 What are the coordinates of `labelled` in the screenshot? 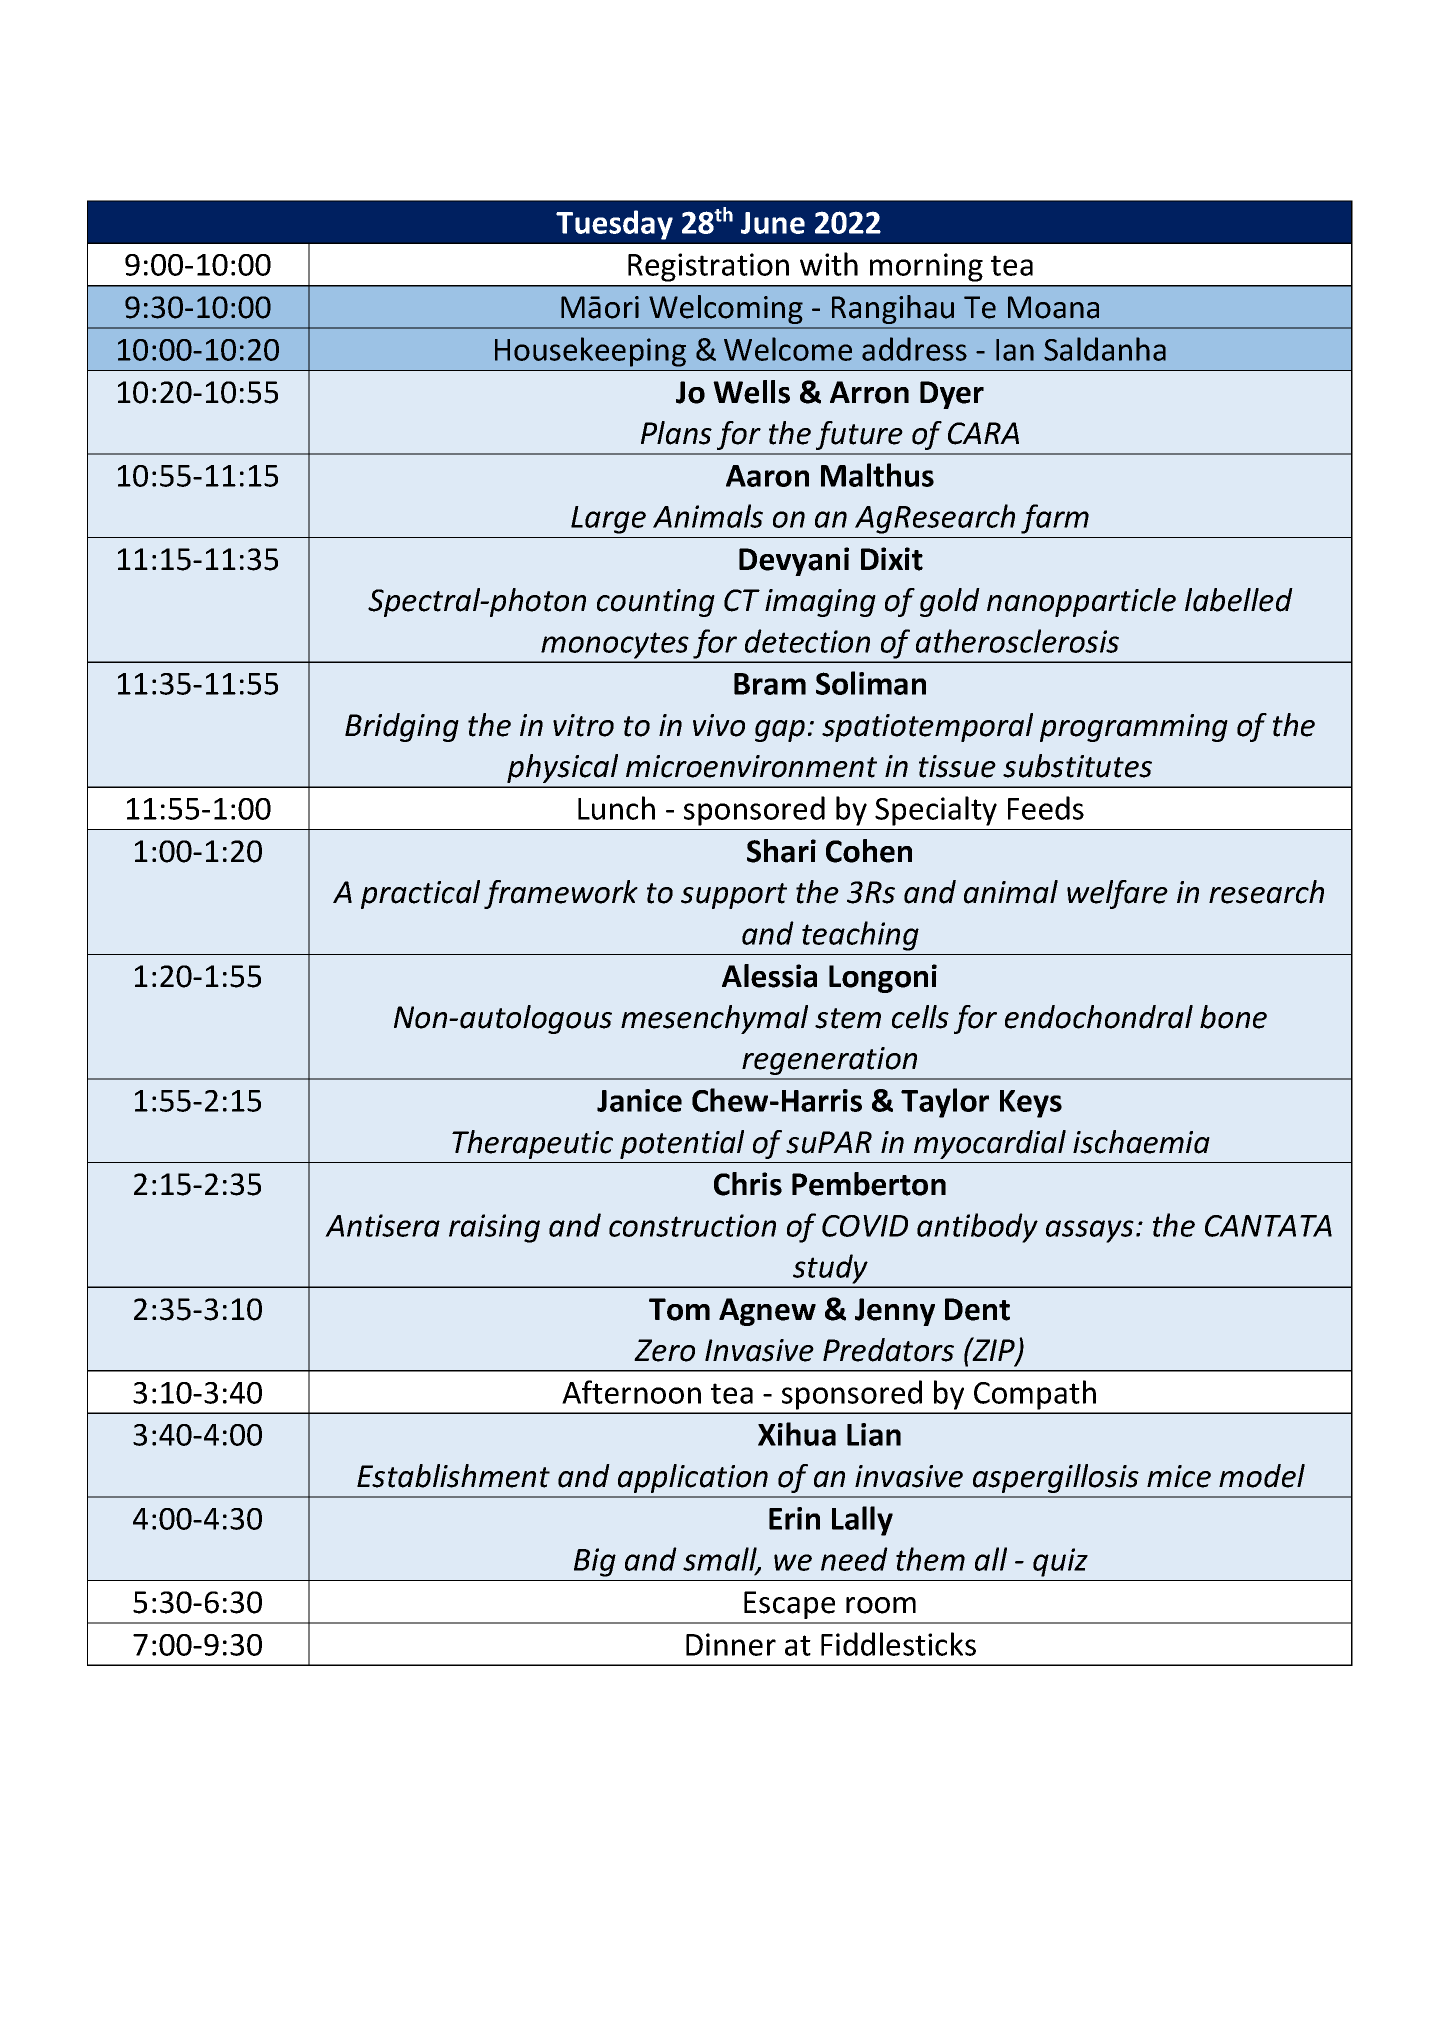 It's located at (1239, 600).
